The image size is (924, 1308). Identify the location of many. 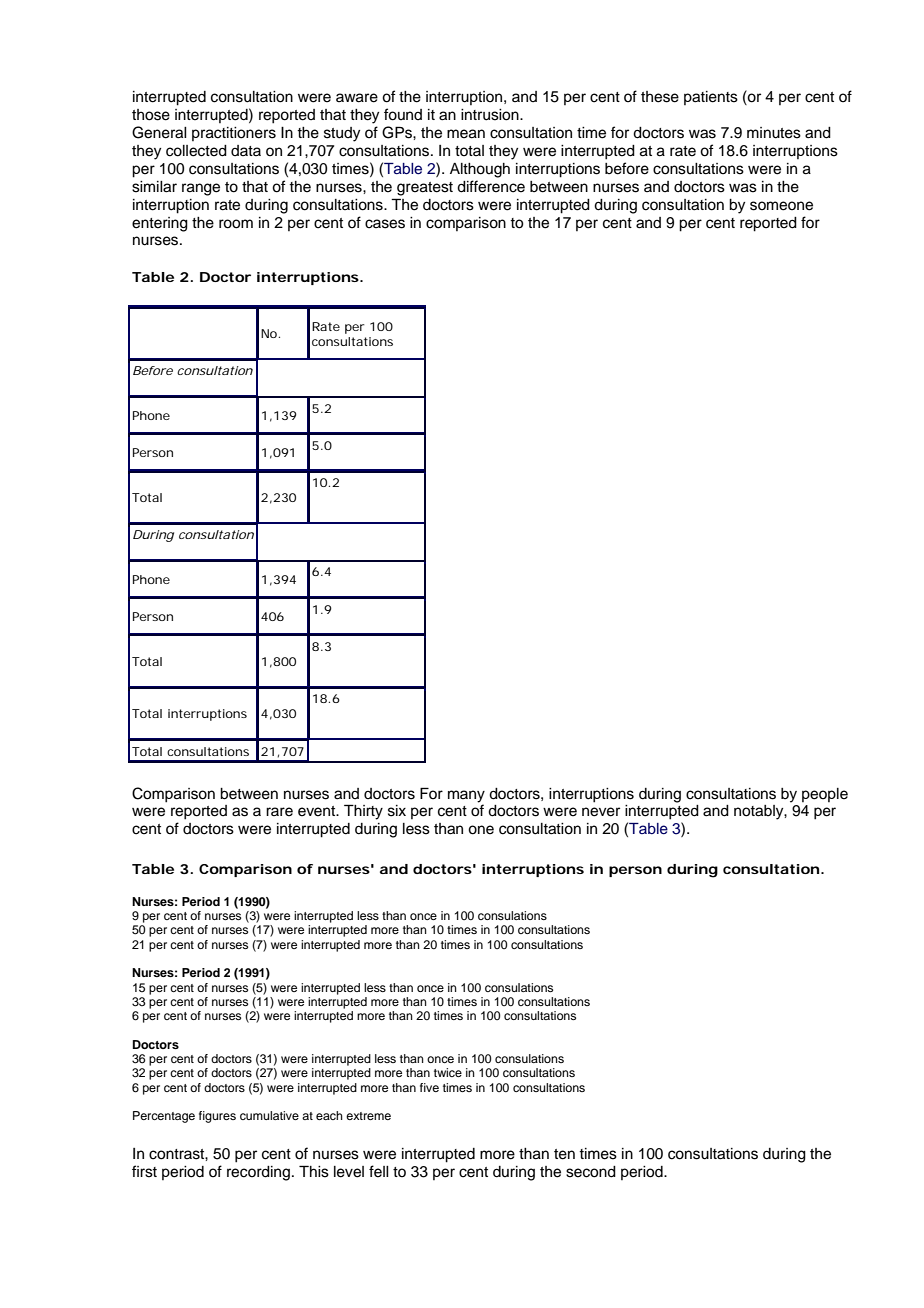
(466, 796).
